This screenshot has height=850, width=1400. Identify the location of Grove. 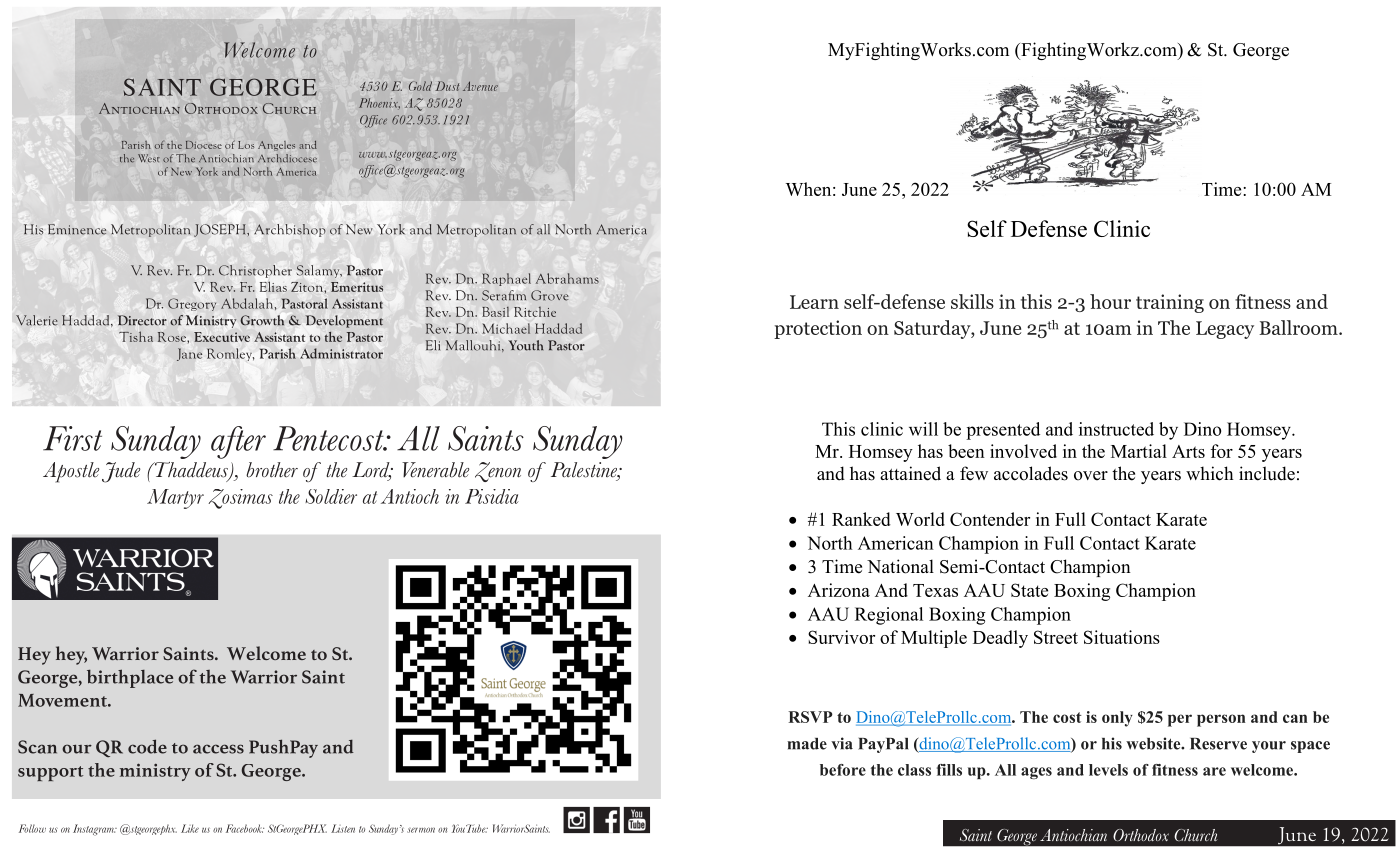
(550, 295).
